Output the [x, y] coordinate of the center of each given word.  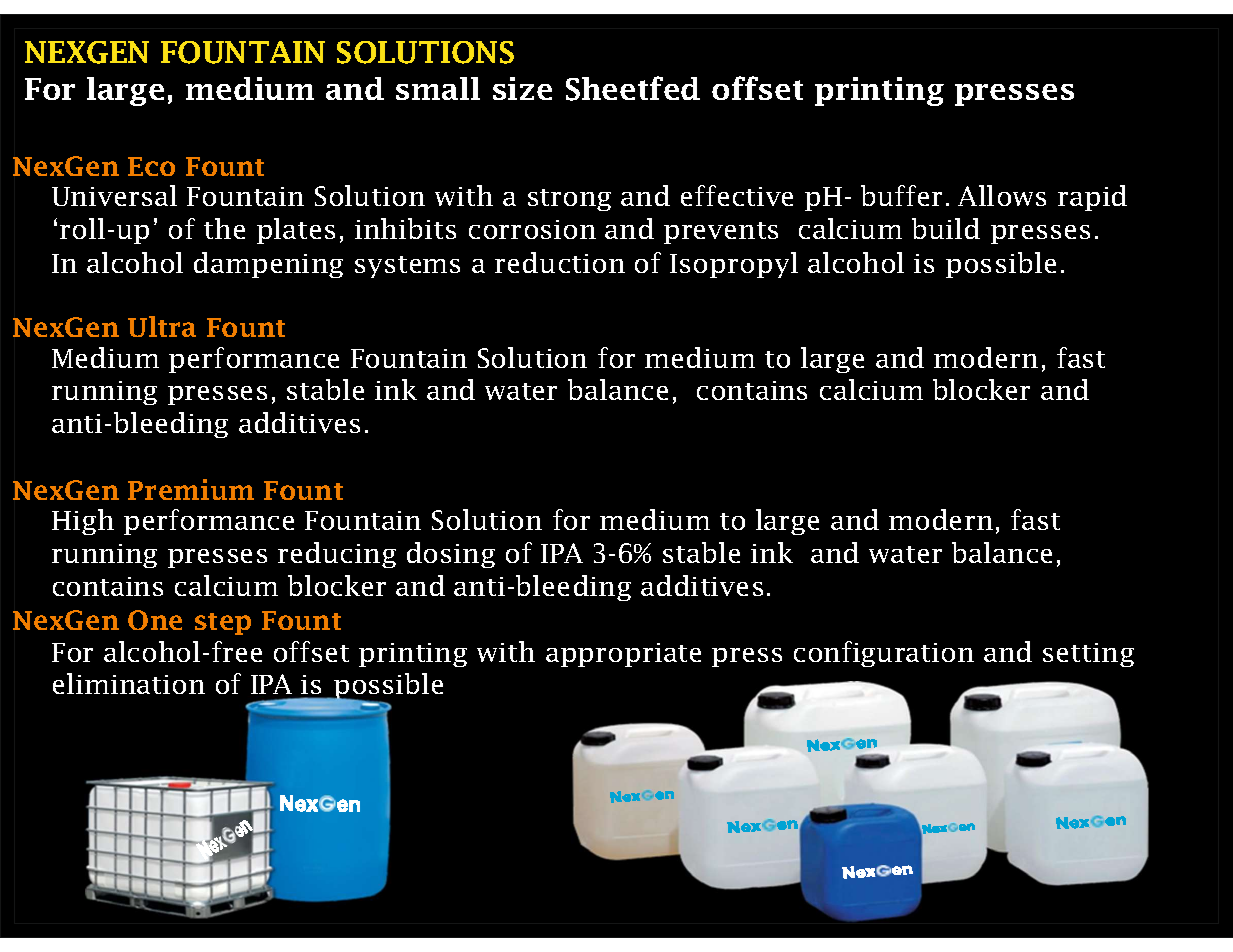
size [522, 88]
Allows [1002, 195]
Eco [151, 166]
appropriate [623, 655]
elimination [129, 683]
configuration [884, 654]
